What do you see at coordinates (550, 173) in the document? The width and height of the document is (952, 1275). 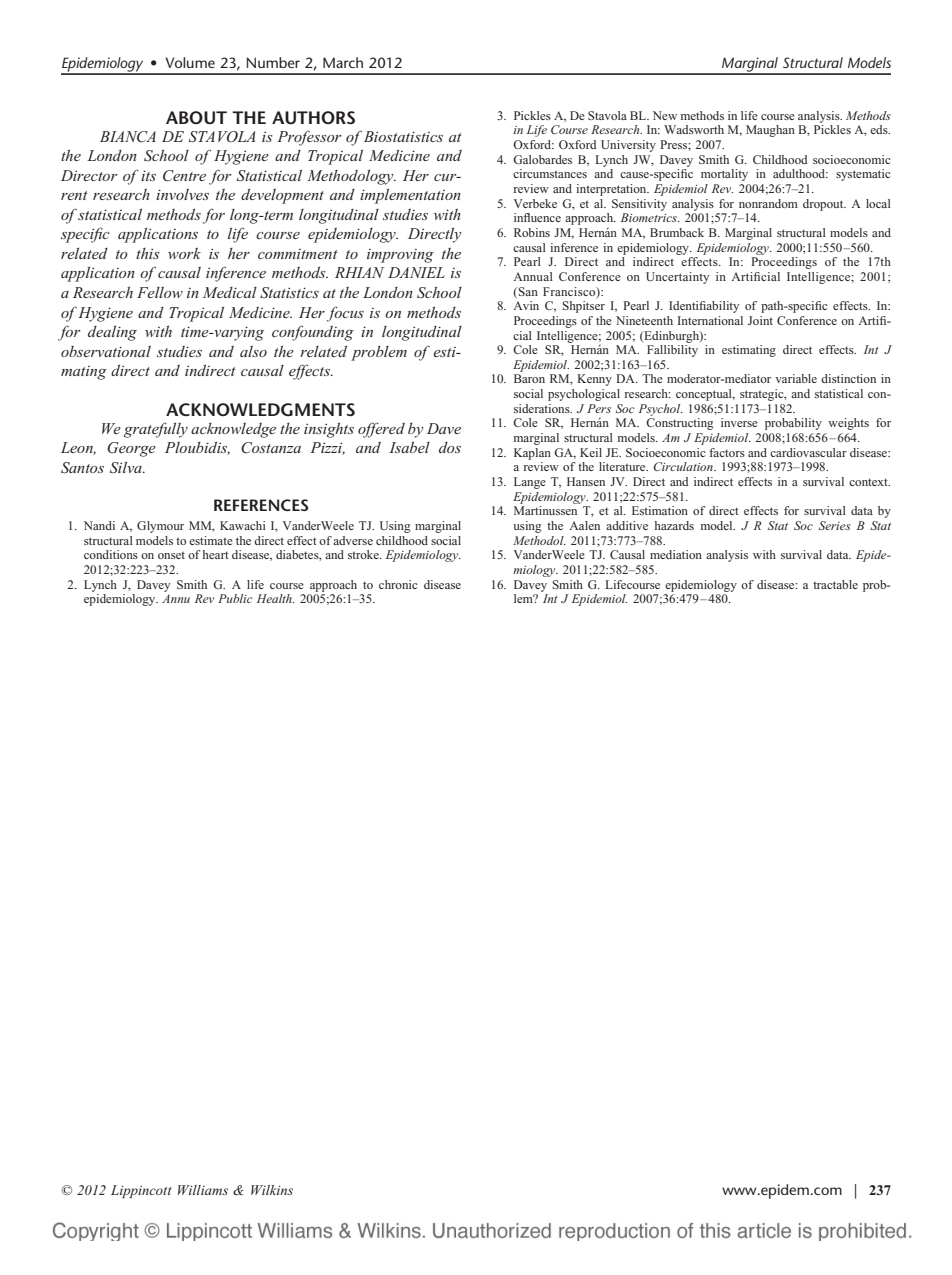 I see `circumstances` at bounding box center [550, 173].
